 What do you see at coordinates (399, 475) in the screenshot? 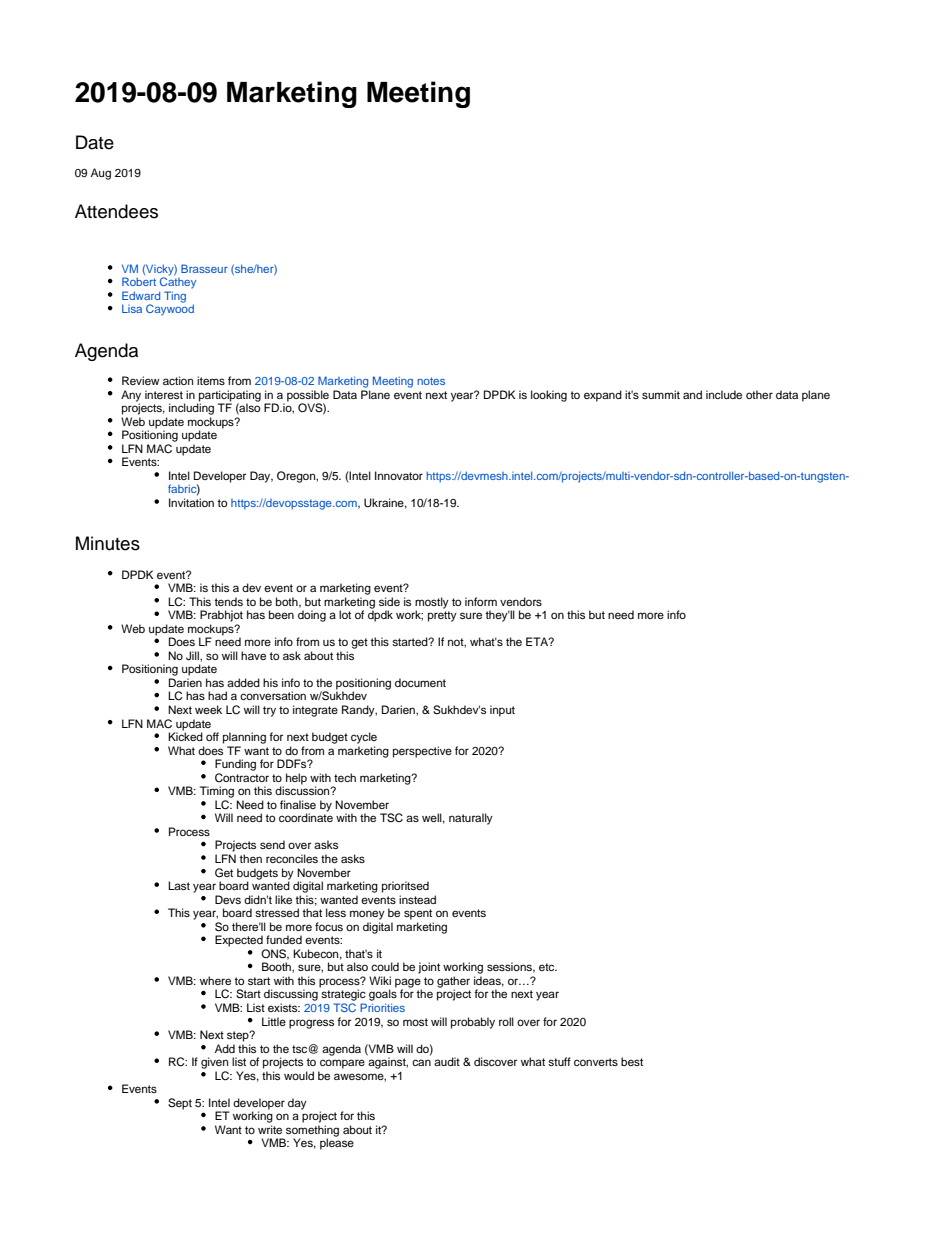
I see `Innovator` at bounding box center [399, 475].
